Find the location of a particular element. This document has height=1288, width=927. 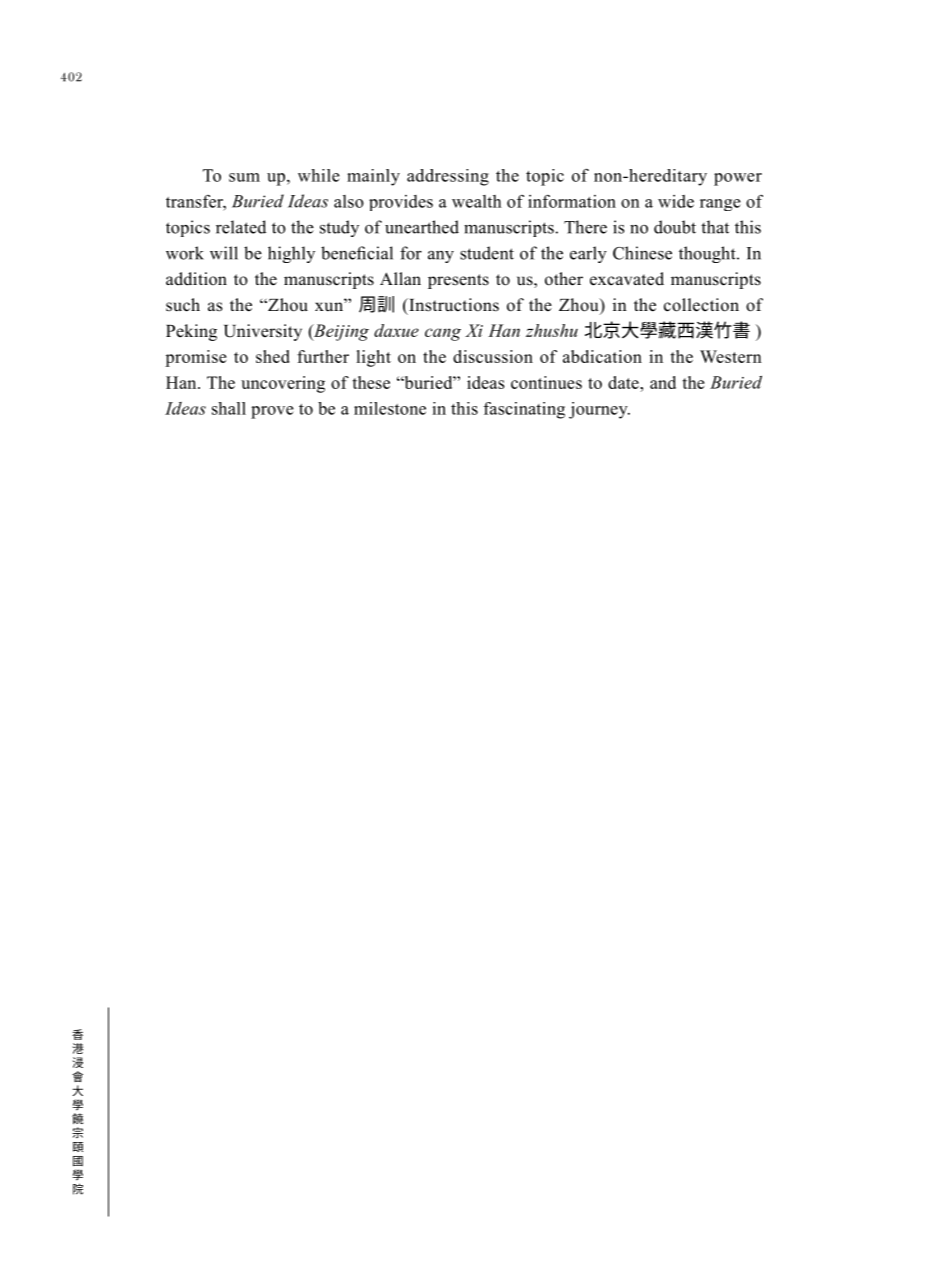

journey is located at coordinates (599, 410).
